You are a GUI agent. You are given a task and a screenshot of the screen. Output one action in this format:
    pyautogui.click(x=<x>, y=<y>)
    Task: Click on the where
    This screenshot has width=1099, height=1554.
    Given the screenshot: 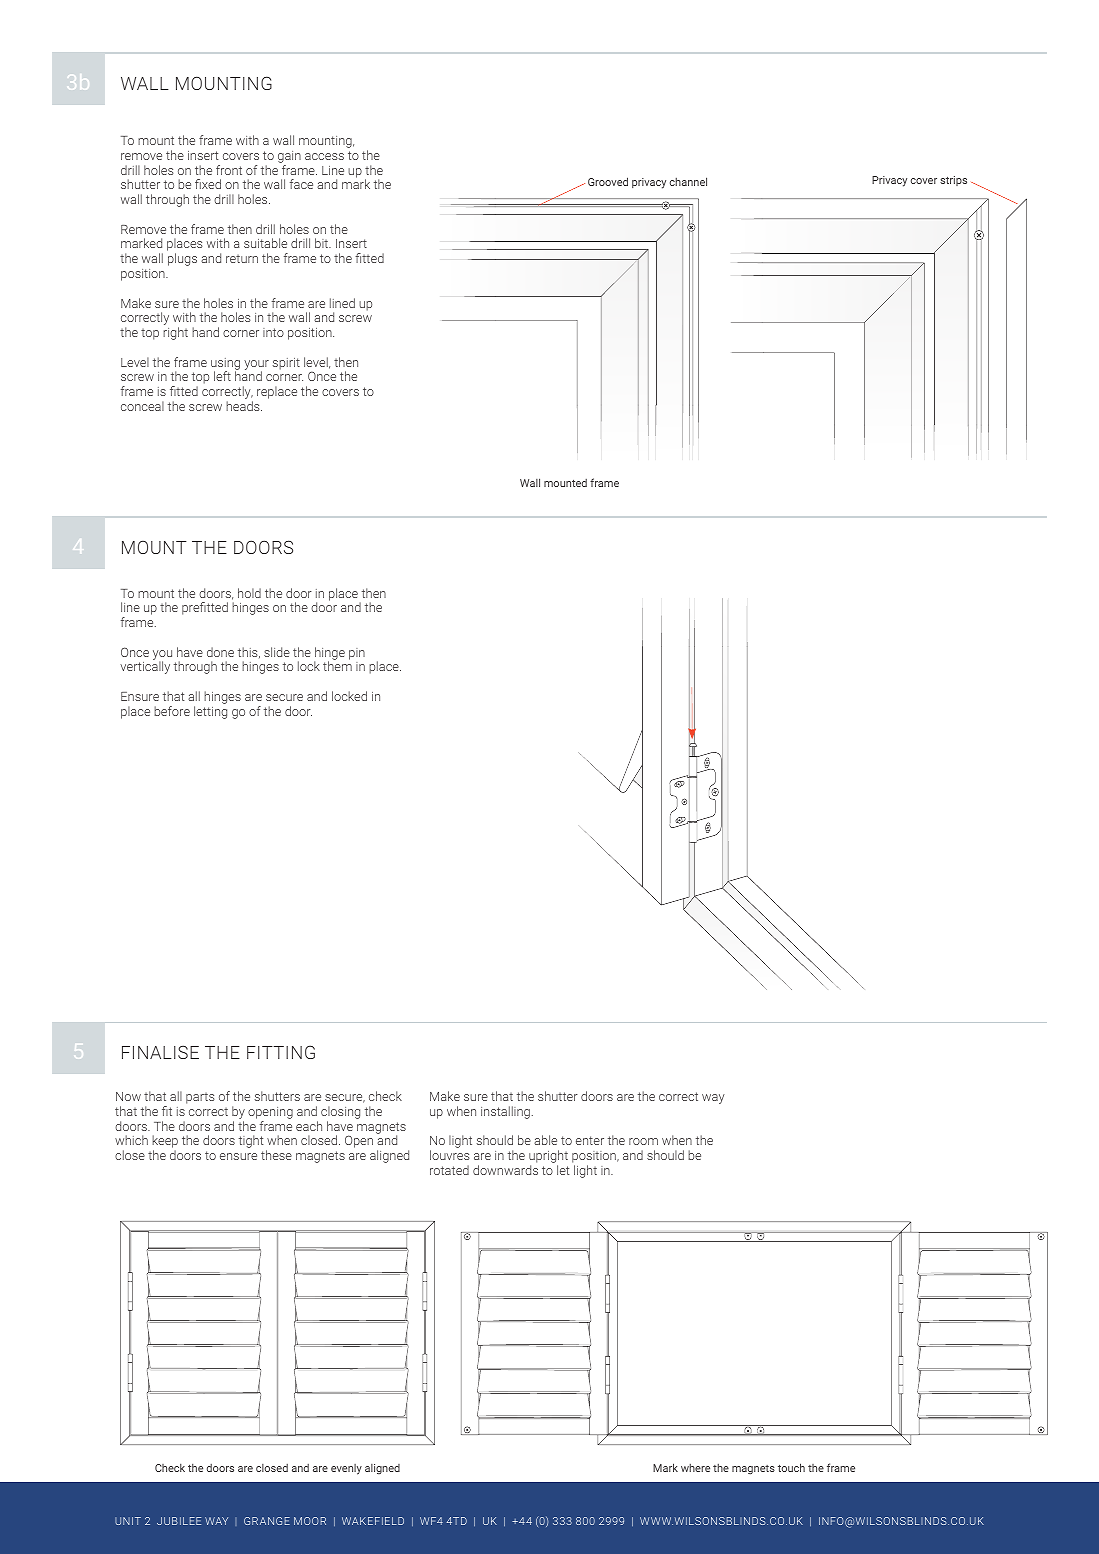 What is the action you would take?
    pyautogui.click(x=695, y=1468)
